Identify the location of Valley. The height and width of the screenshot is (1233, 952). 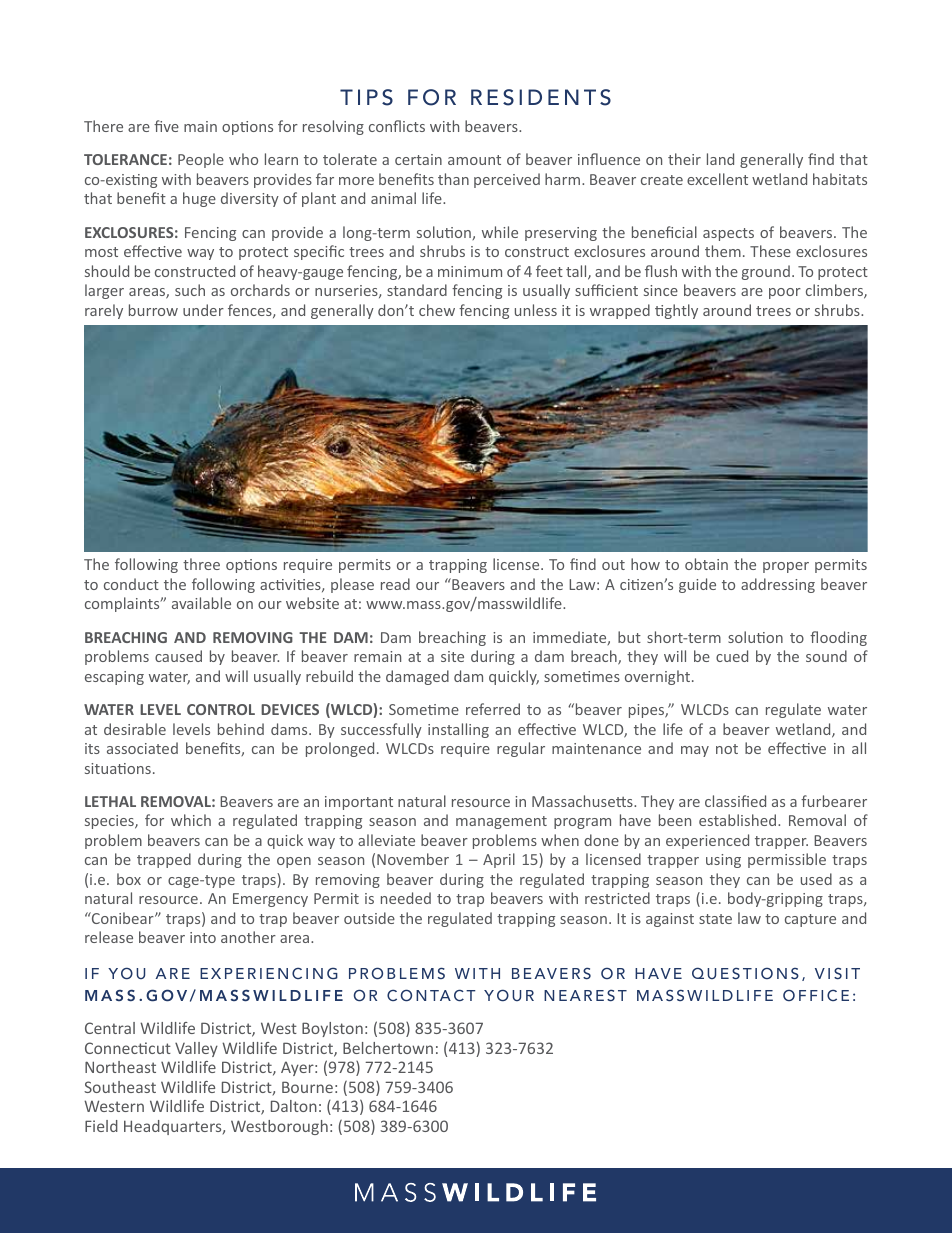
(196, 1049).
